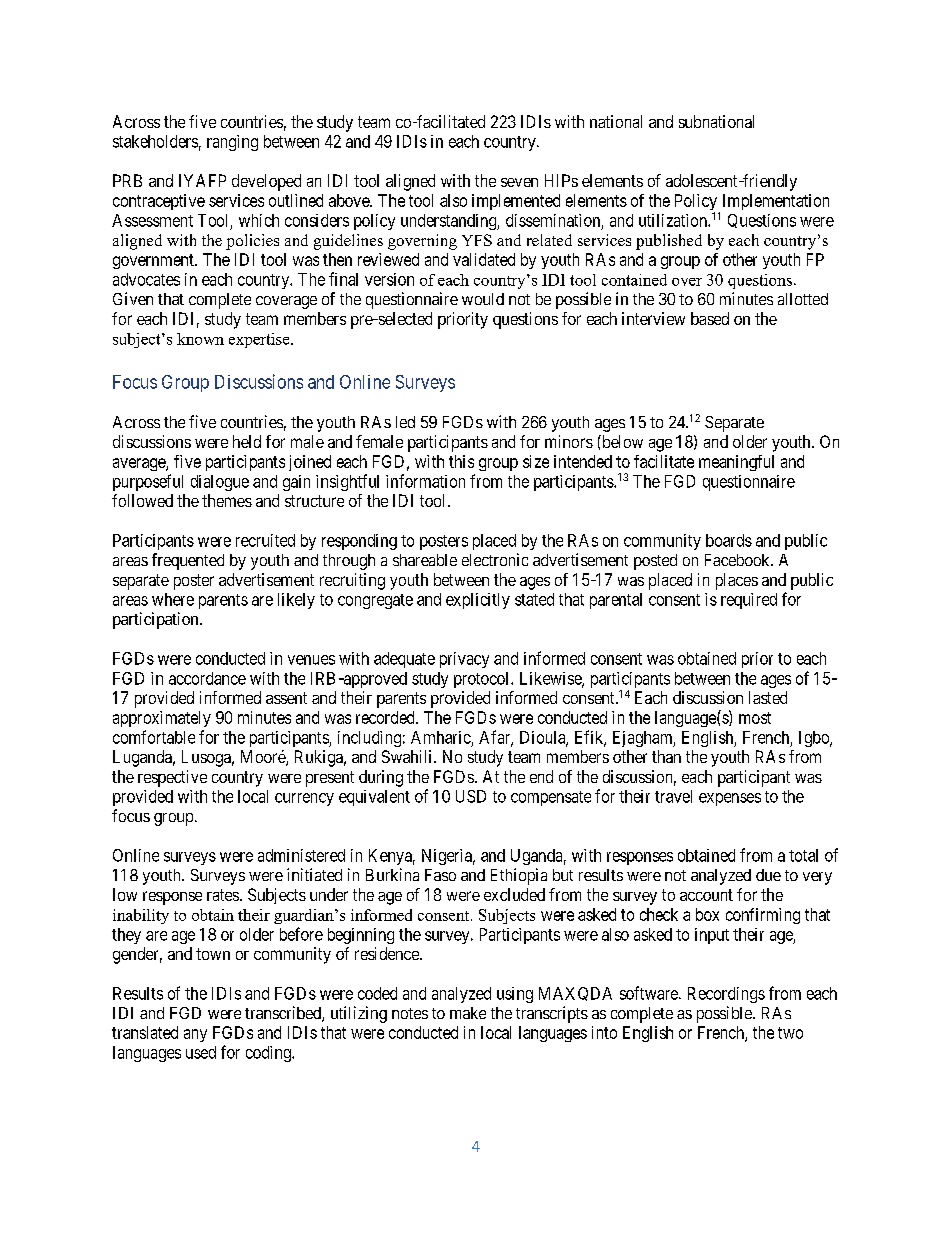 The image size is (952, 1233). I want to click on boards, so click(729, 540).
